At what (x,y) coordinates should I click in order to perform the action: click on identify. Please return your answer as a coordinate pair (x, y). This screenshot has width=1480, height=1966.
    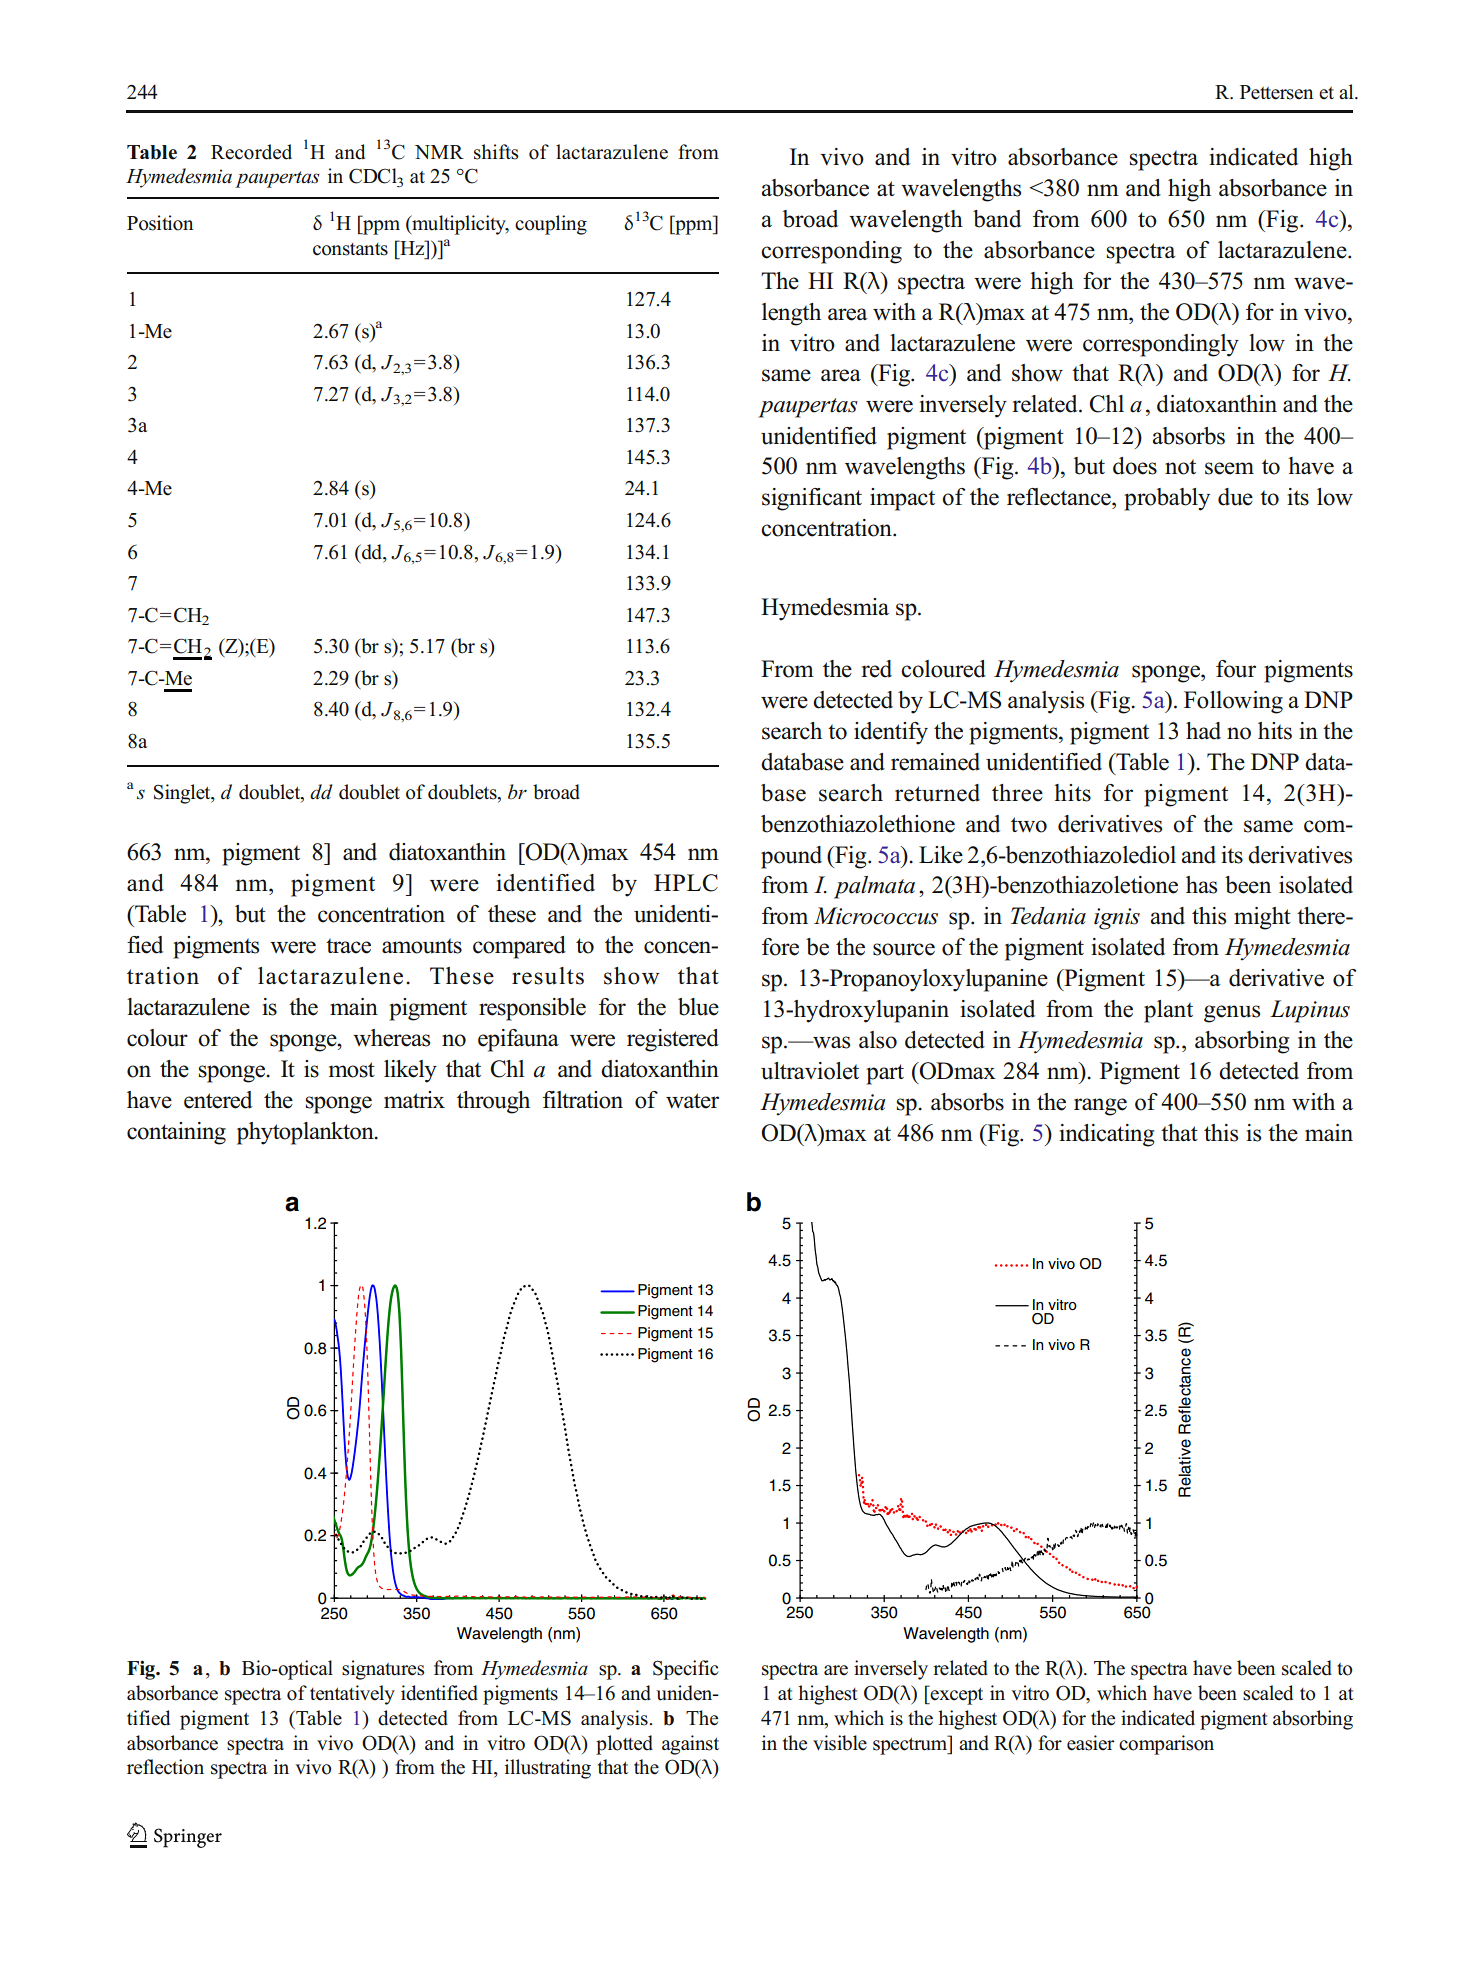
    Looking at the image, I should click on (891, 733).
